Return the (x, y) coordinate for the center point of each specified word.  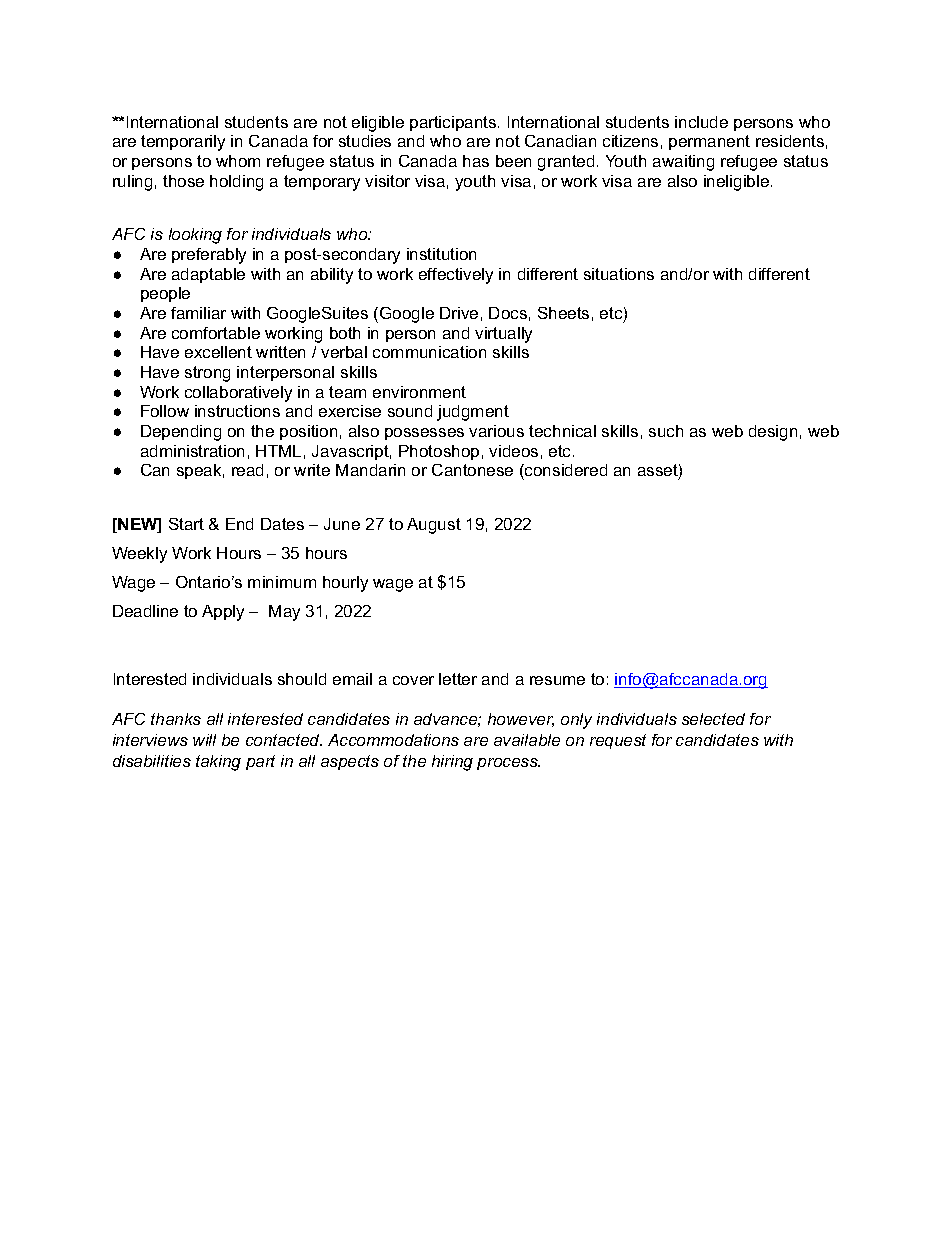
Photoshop (439, 452)
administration (192, 451)
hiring (452, 763)
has (476, 161)
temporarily (183, 143)
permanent (709, 142)
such (666, 431)
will (204, 740)
